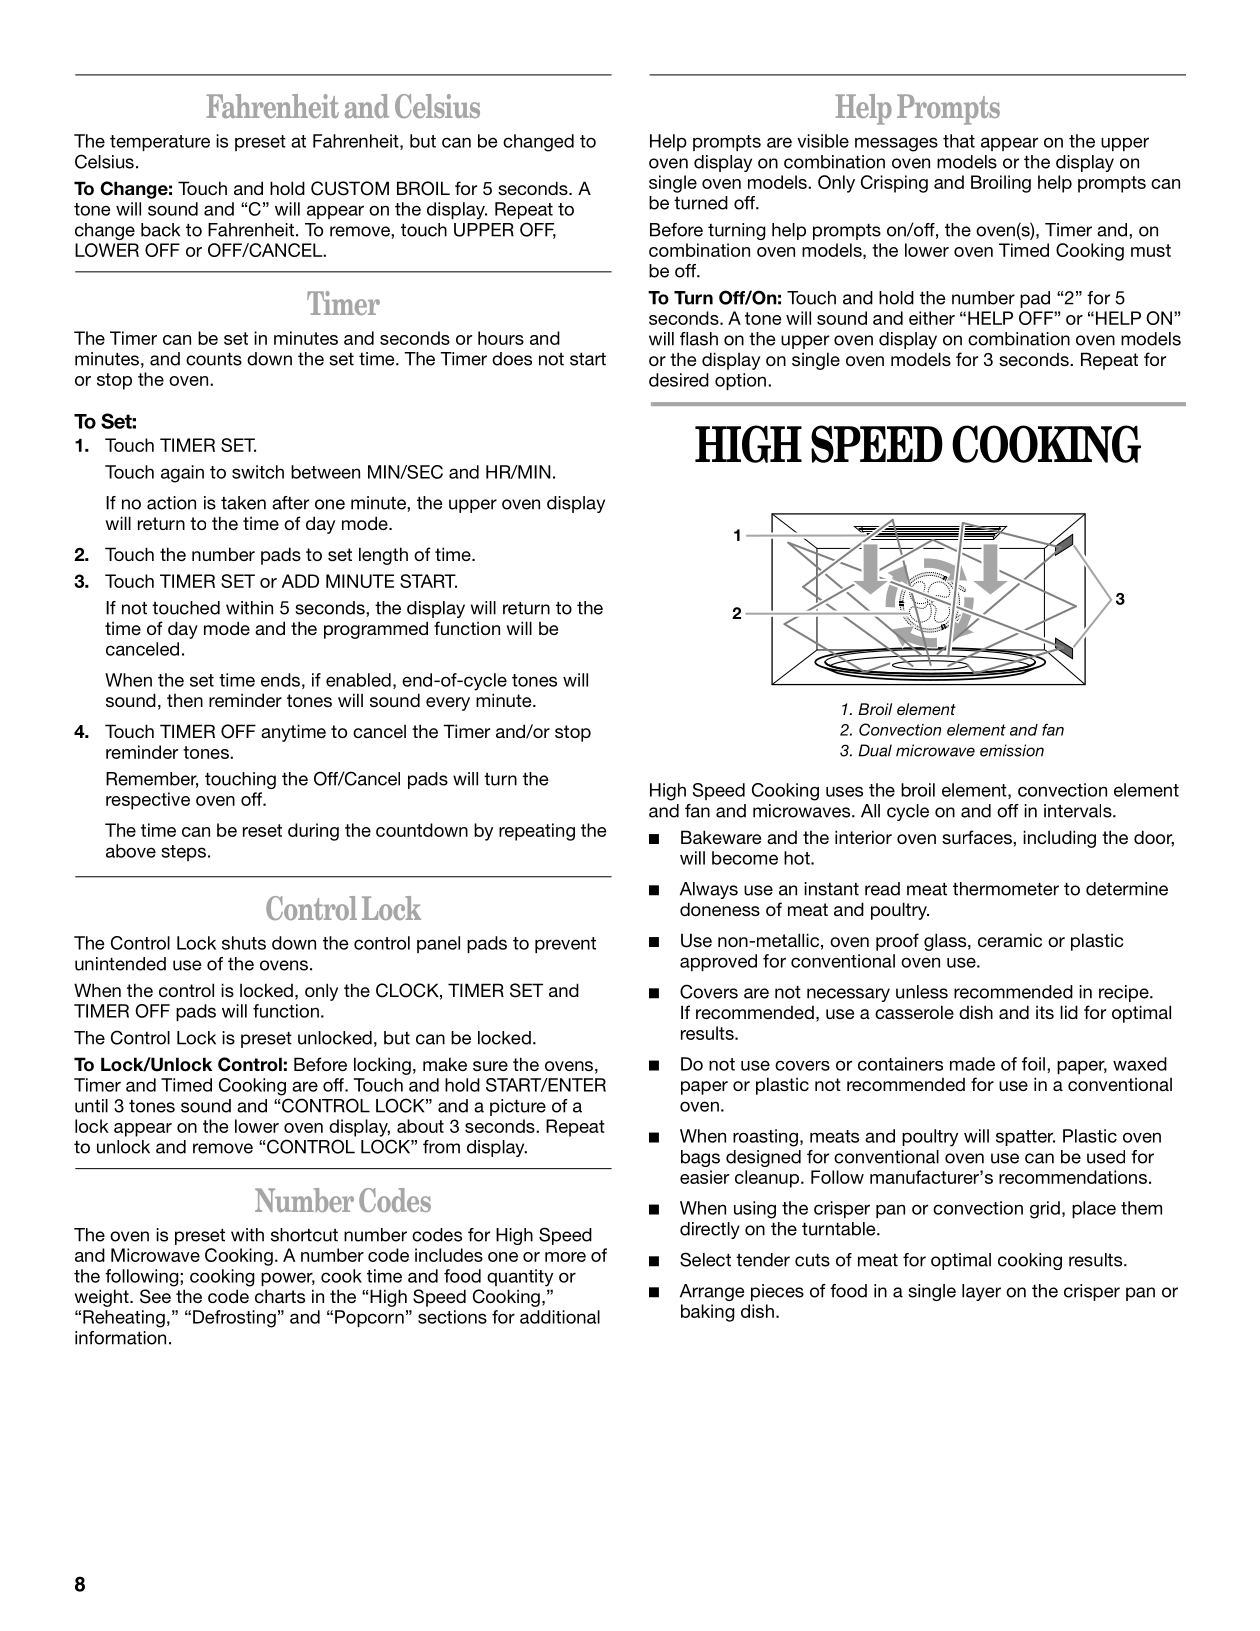 The image size is (1260, 1631). What do you see at coordinates (1012, 750) in the document?
I see `emission` at bounding box center [1012, 750].
